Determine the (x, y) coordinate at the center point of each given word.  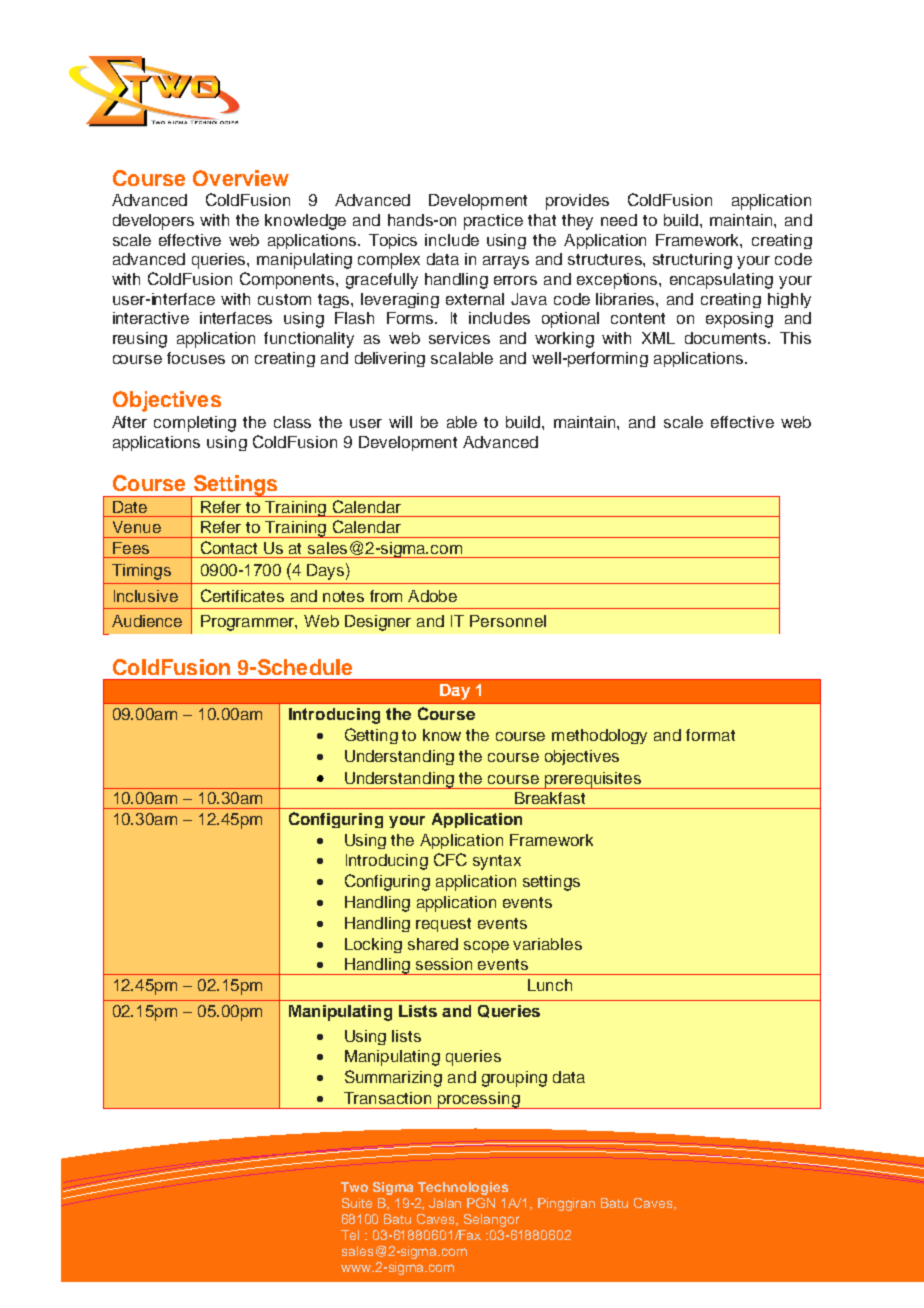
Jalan (445, 1203)
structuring (692, 261)
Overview (241, 178)
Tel (350, 1235)
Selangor (491, 1220)
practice (493, 222)
